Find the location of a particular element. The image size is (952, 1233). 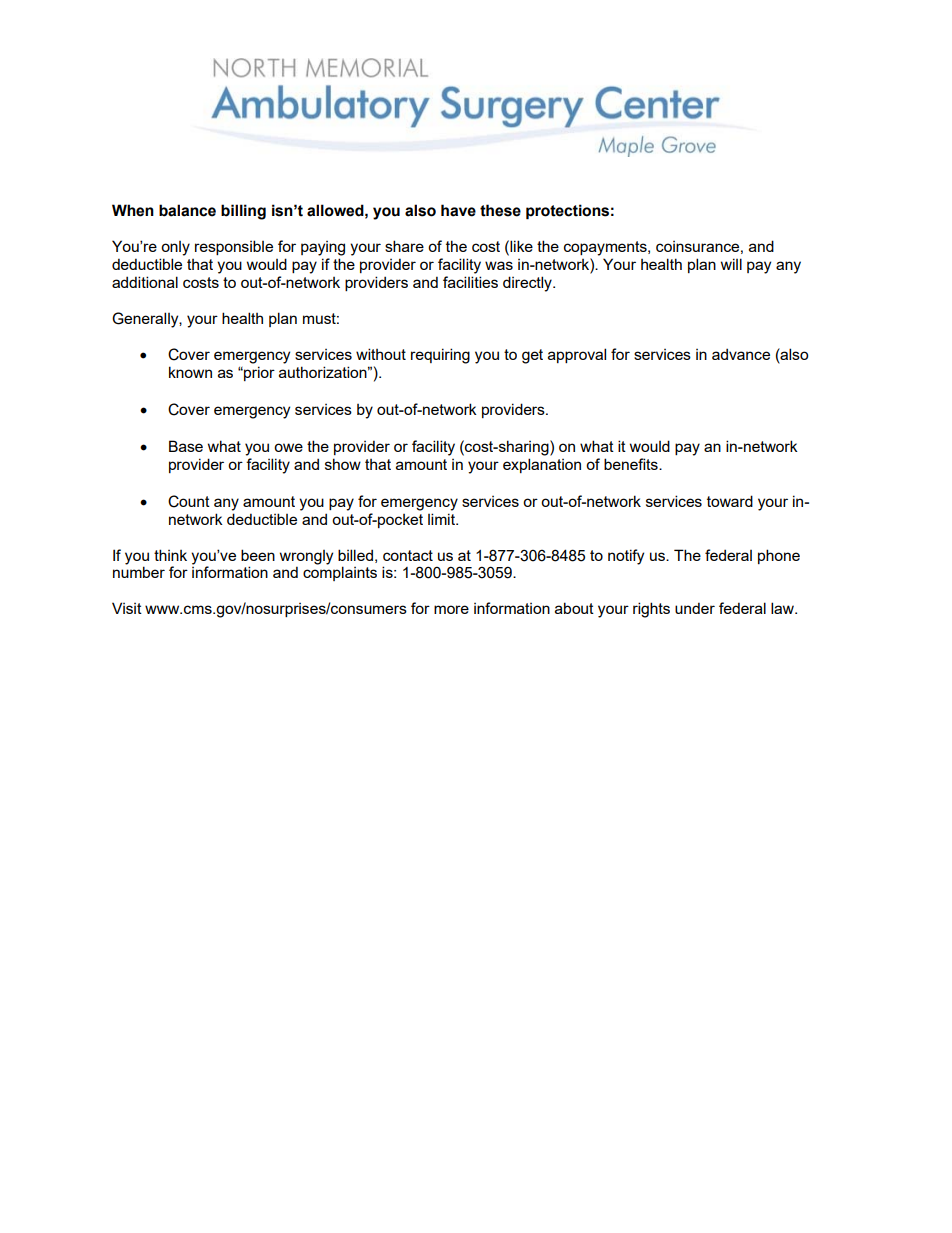

copayments is located at coordinates (606, 248).
